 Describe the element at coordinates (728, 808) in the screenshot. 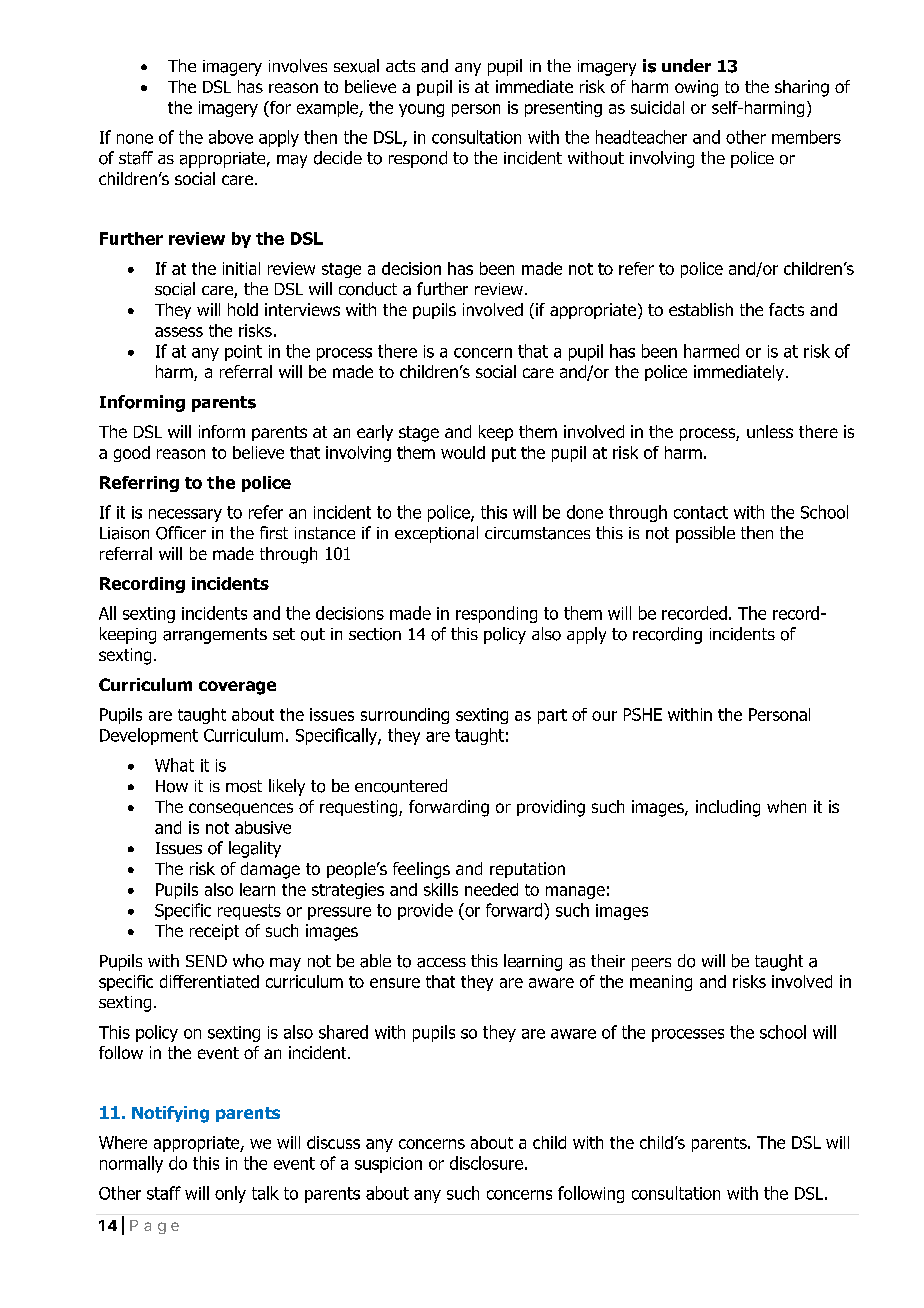

I see `including` at that location.
